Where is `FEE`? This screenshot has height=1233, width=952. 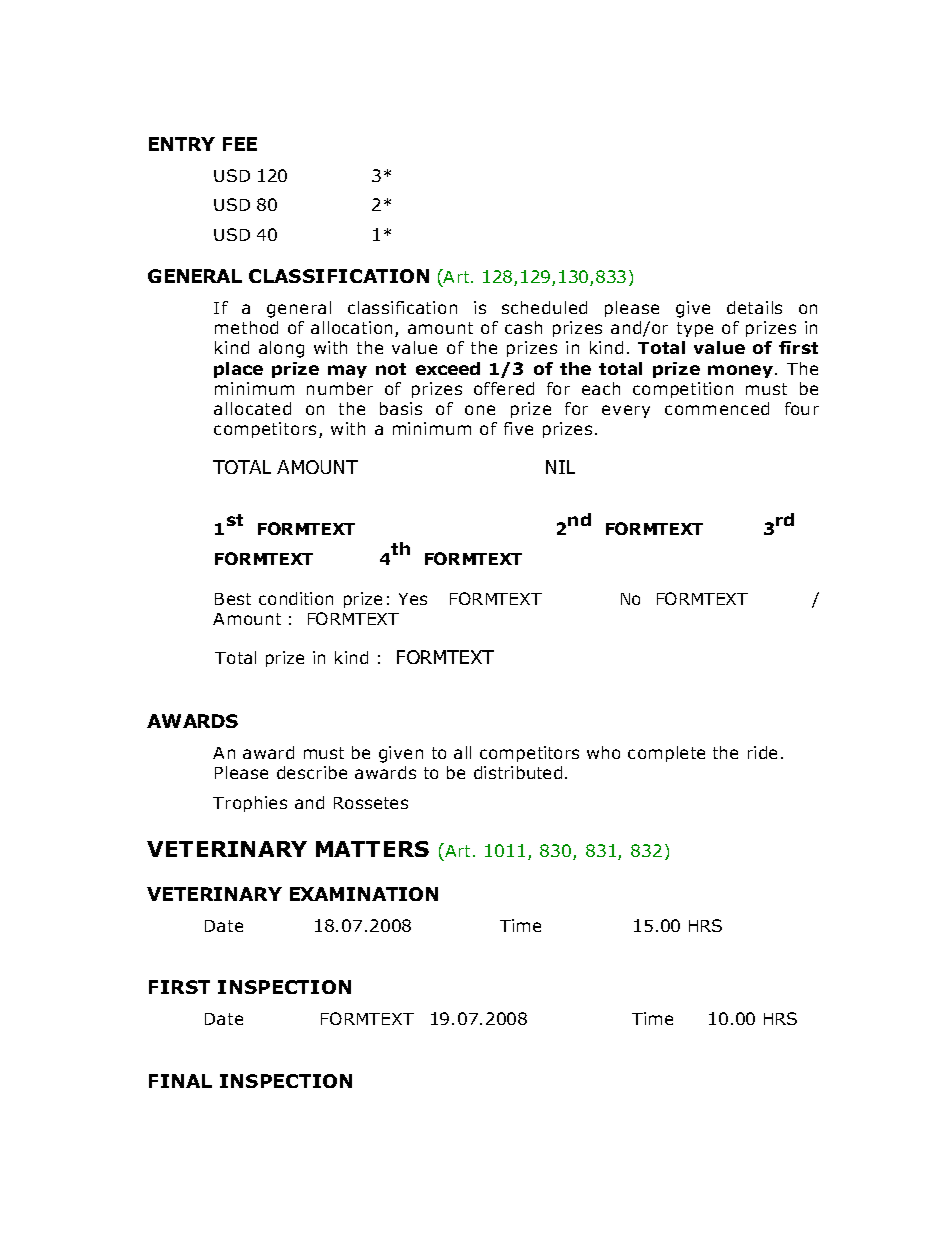 FEE is located at coordinates (240, 144).
